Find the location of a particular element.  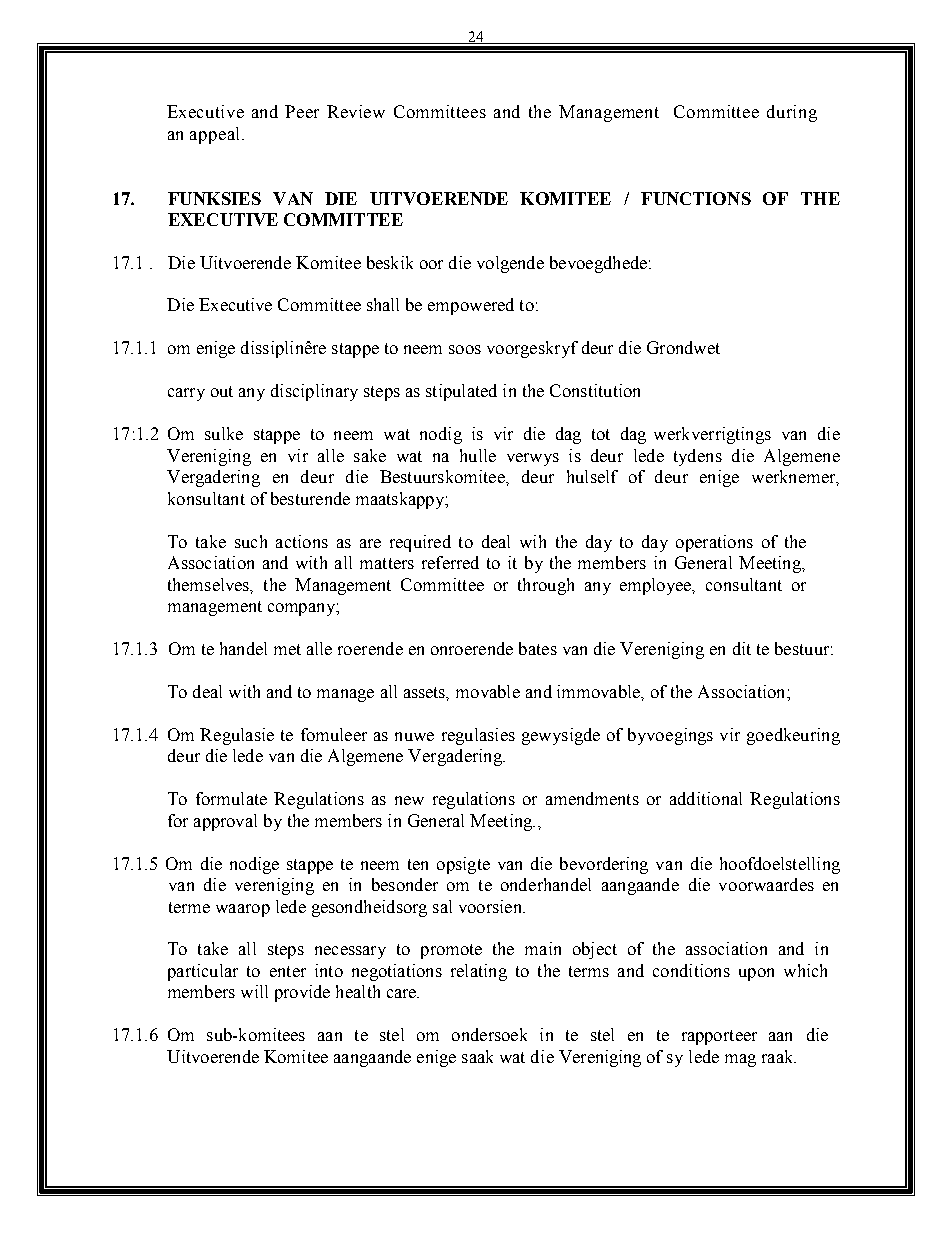

through is located at coordinates (546, 586).
